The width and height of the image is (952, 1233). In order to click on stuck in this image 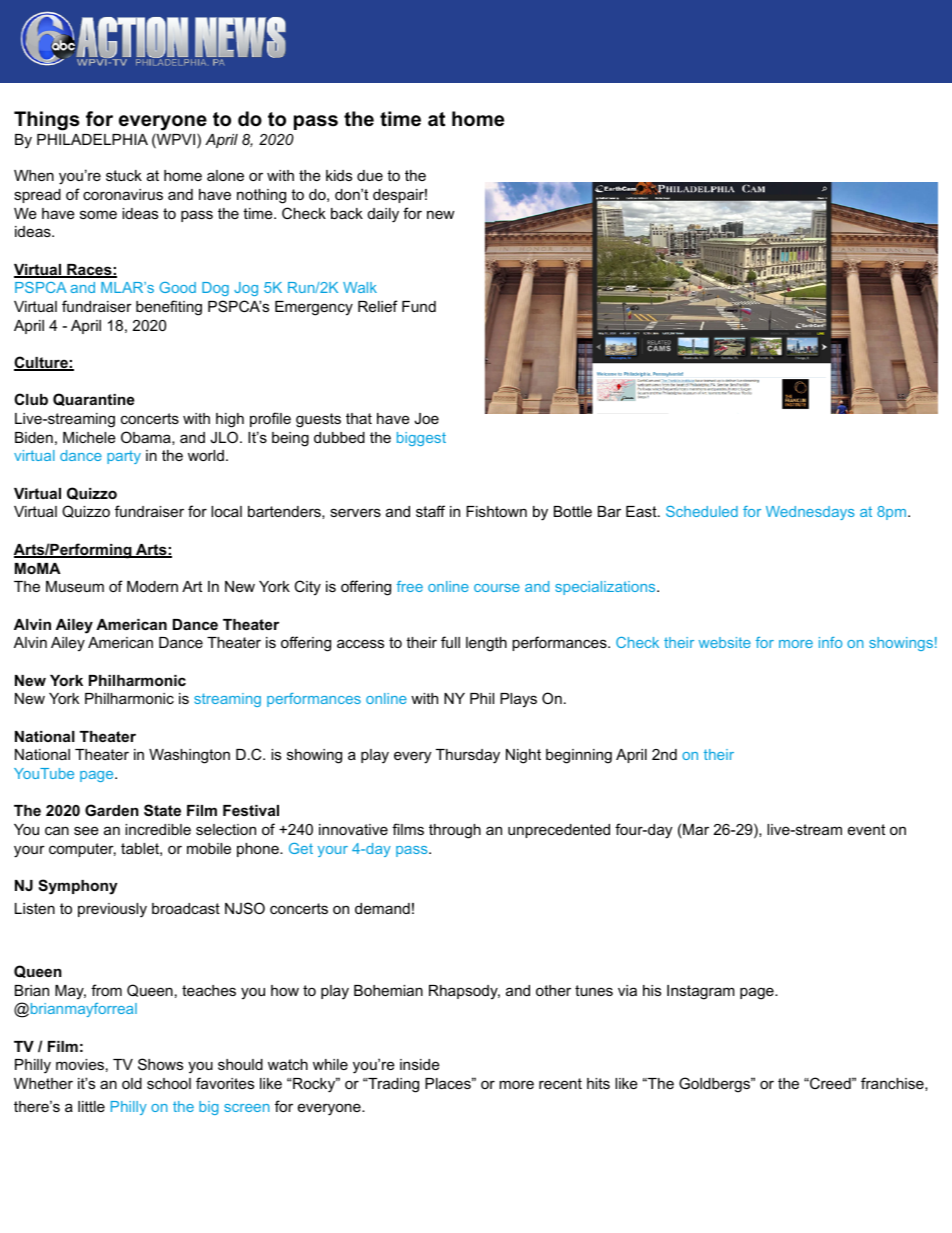, I will do `click(124, 175)`.
